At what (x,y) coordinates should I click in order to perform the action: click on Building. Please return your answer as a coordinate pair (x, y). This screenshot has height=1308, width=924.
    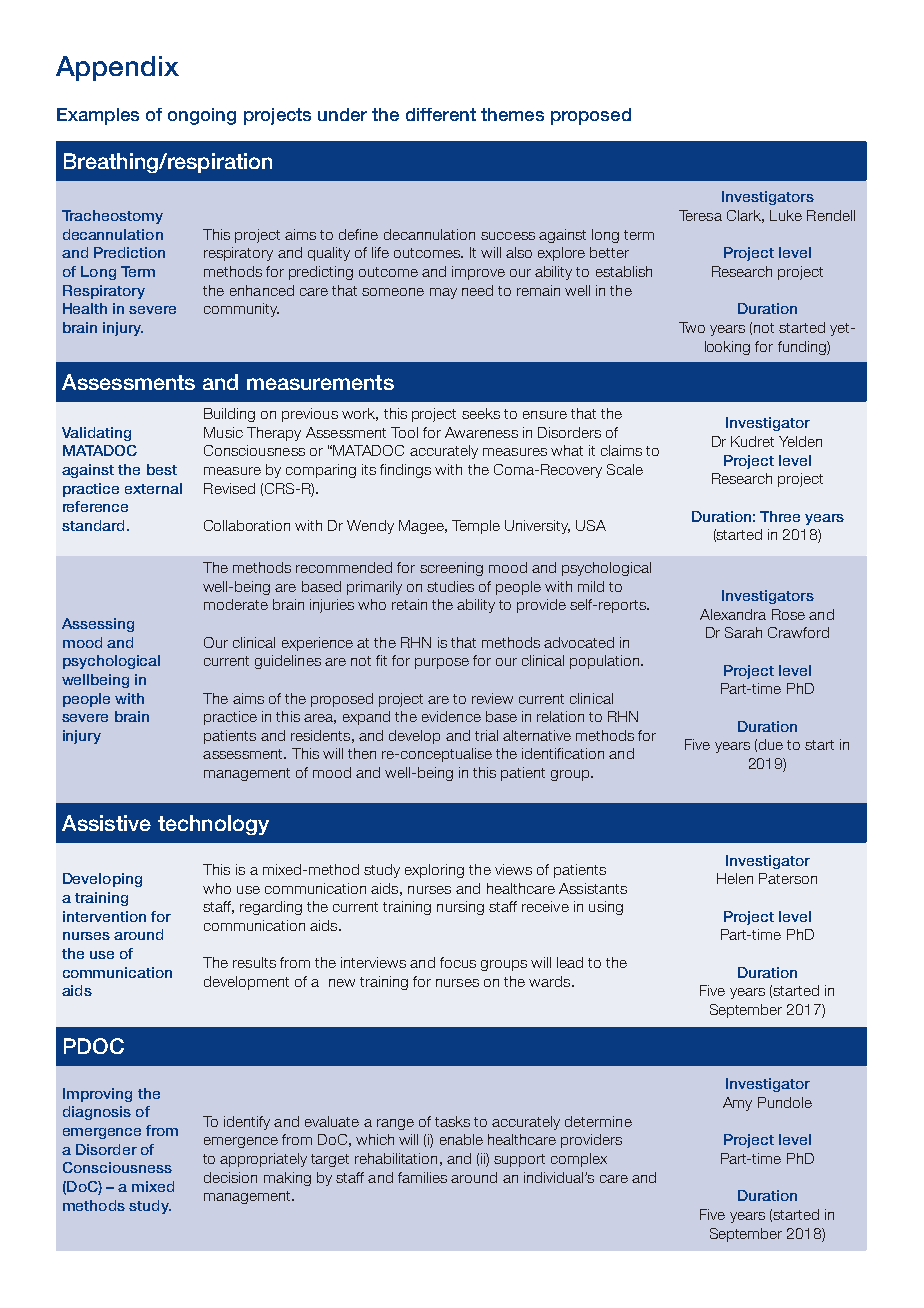
    Looking at the image, I should click on (229, 415).
